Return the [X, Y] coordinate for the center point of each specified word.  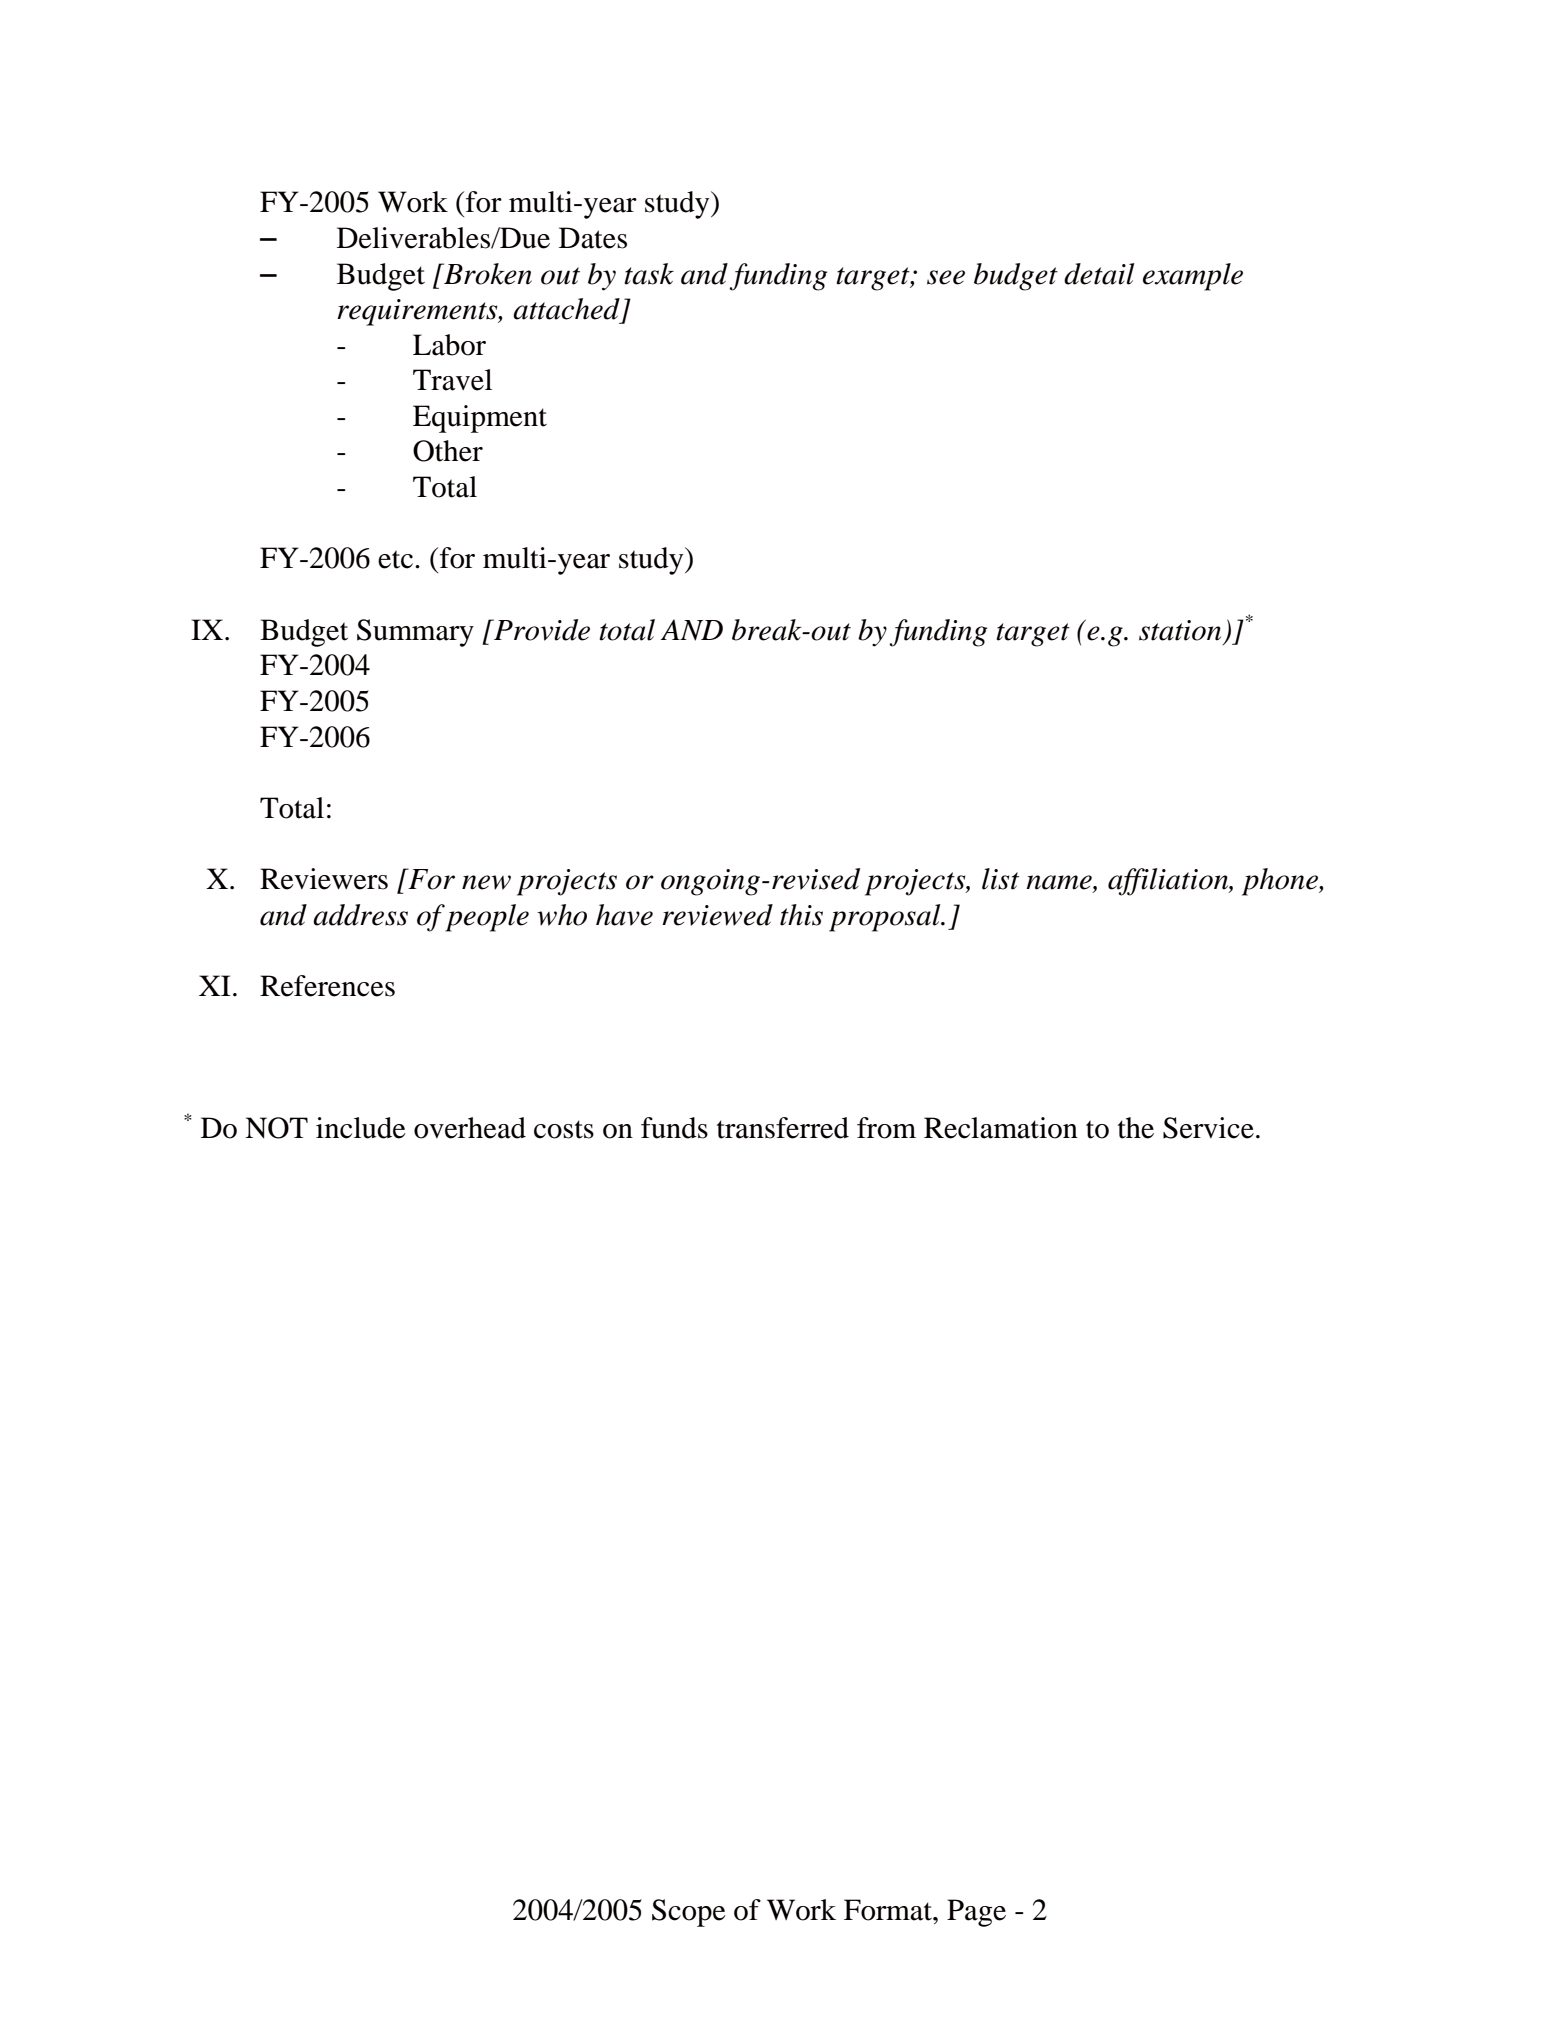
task [649, 274]
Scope [689, 1913]
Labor [449, 345]
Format [889, 1910]
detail [1099, 274]
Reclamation [1001, 1128]
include [361, 1128]
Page [976, 1913]
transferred [783, 1128]
